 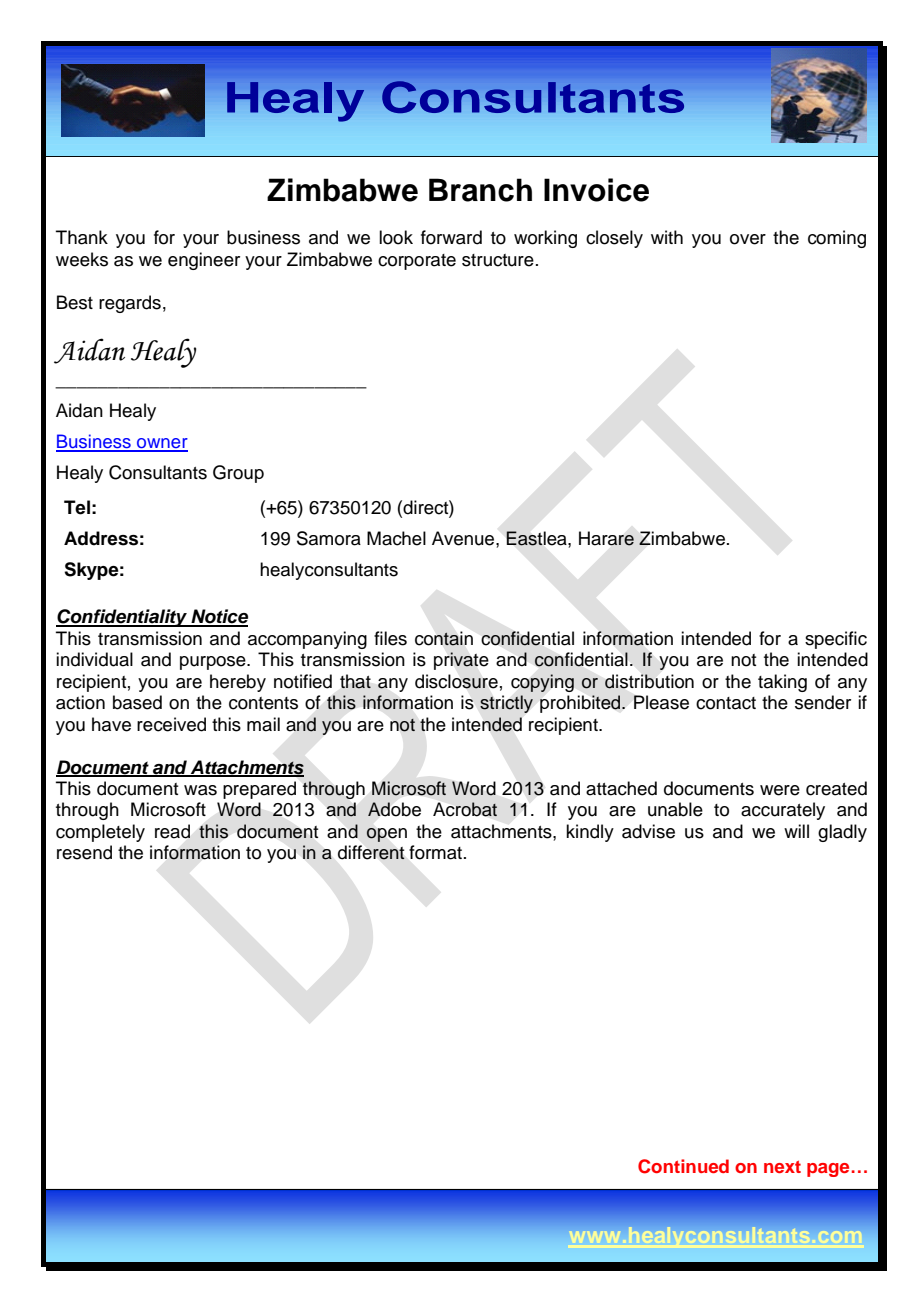 I want to click on disclosure, so click(x=456, y=681).
